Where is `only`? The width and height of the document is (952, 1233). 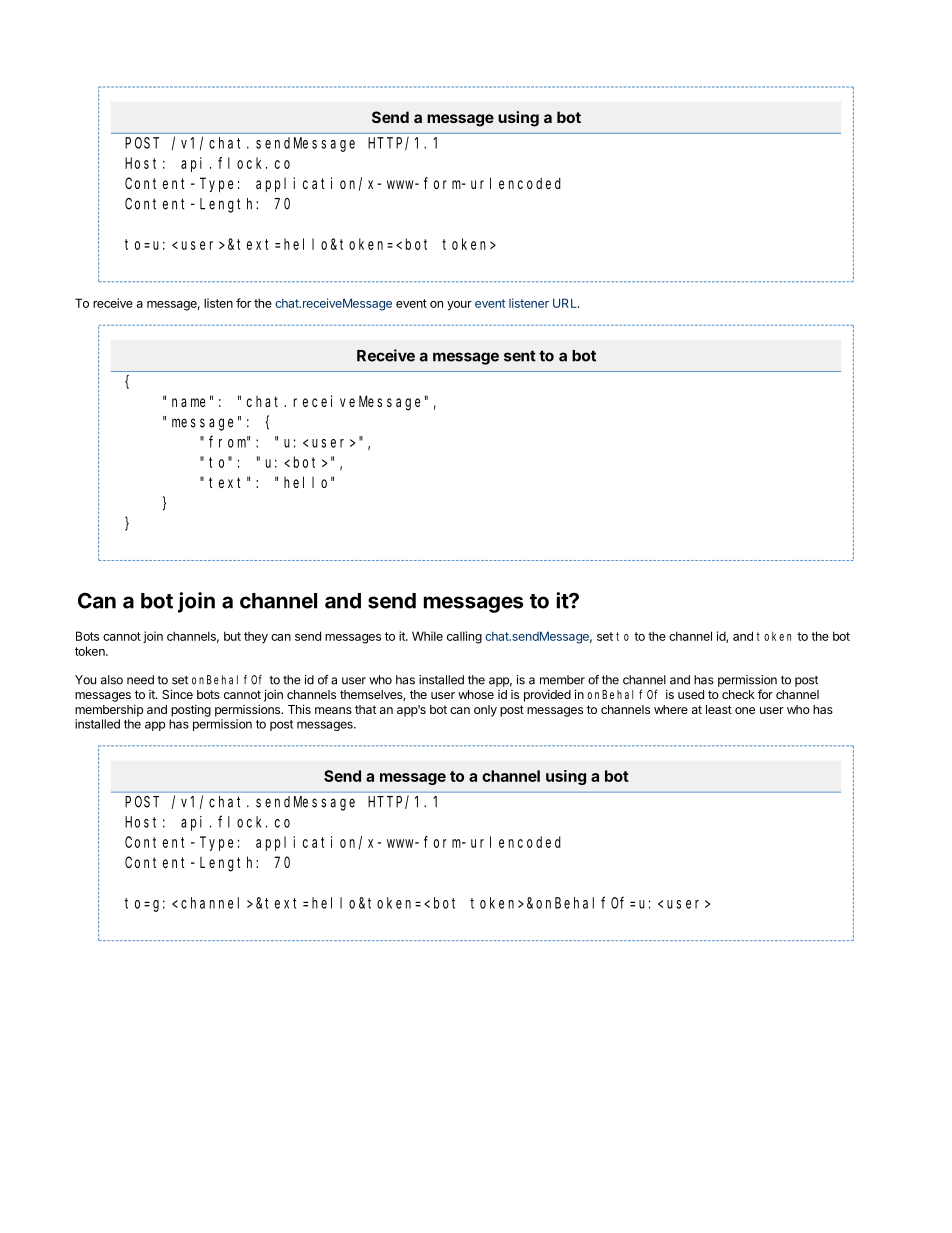
only is located at coordinates (485, 711).
